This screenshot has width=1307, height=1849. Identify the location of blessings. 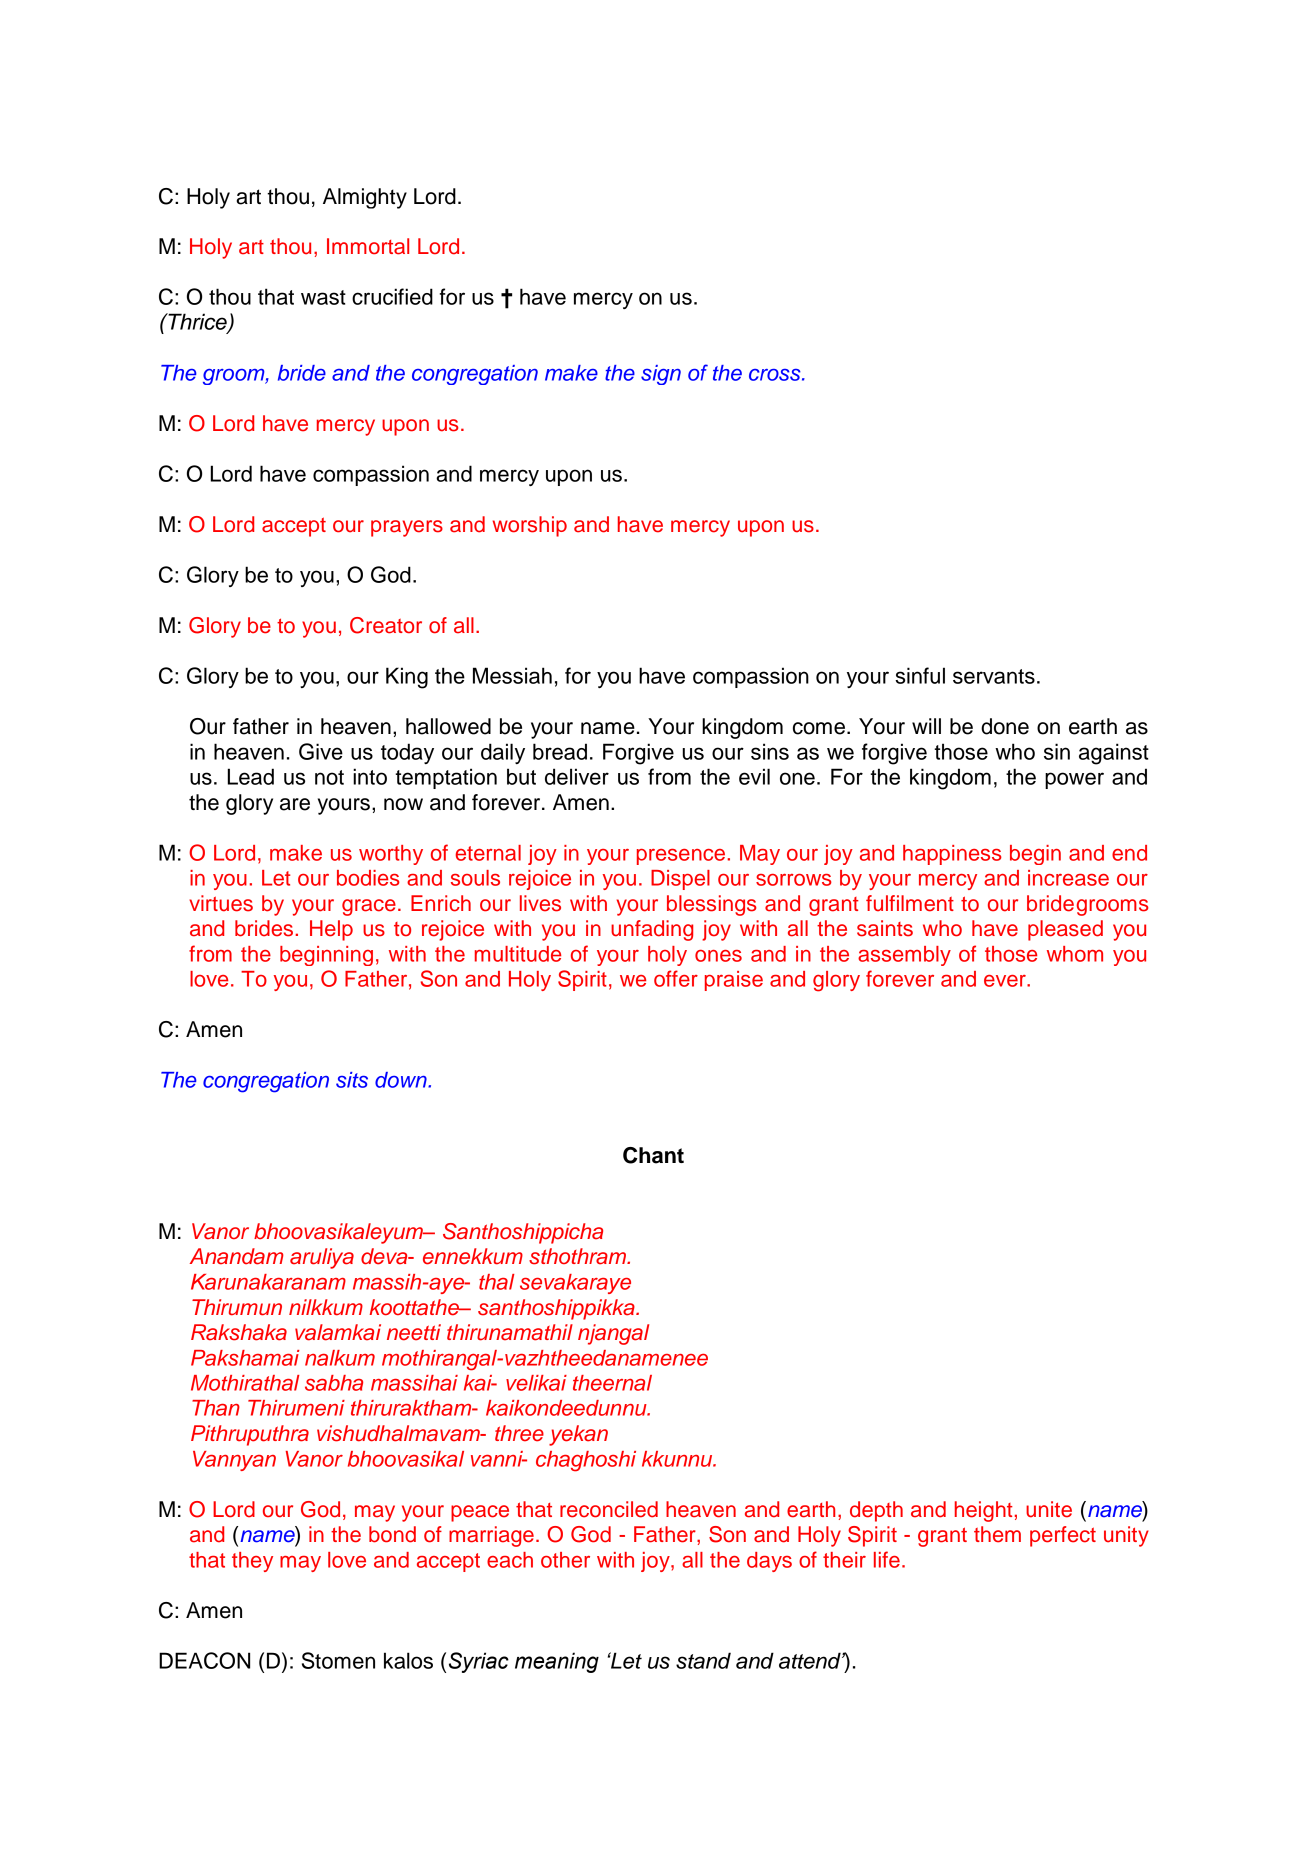
(712, 905).
